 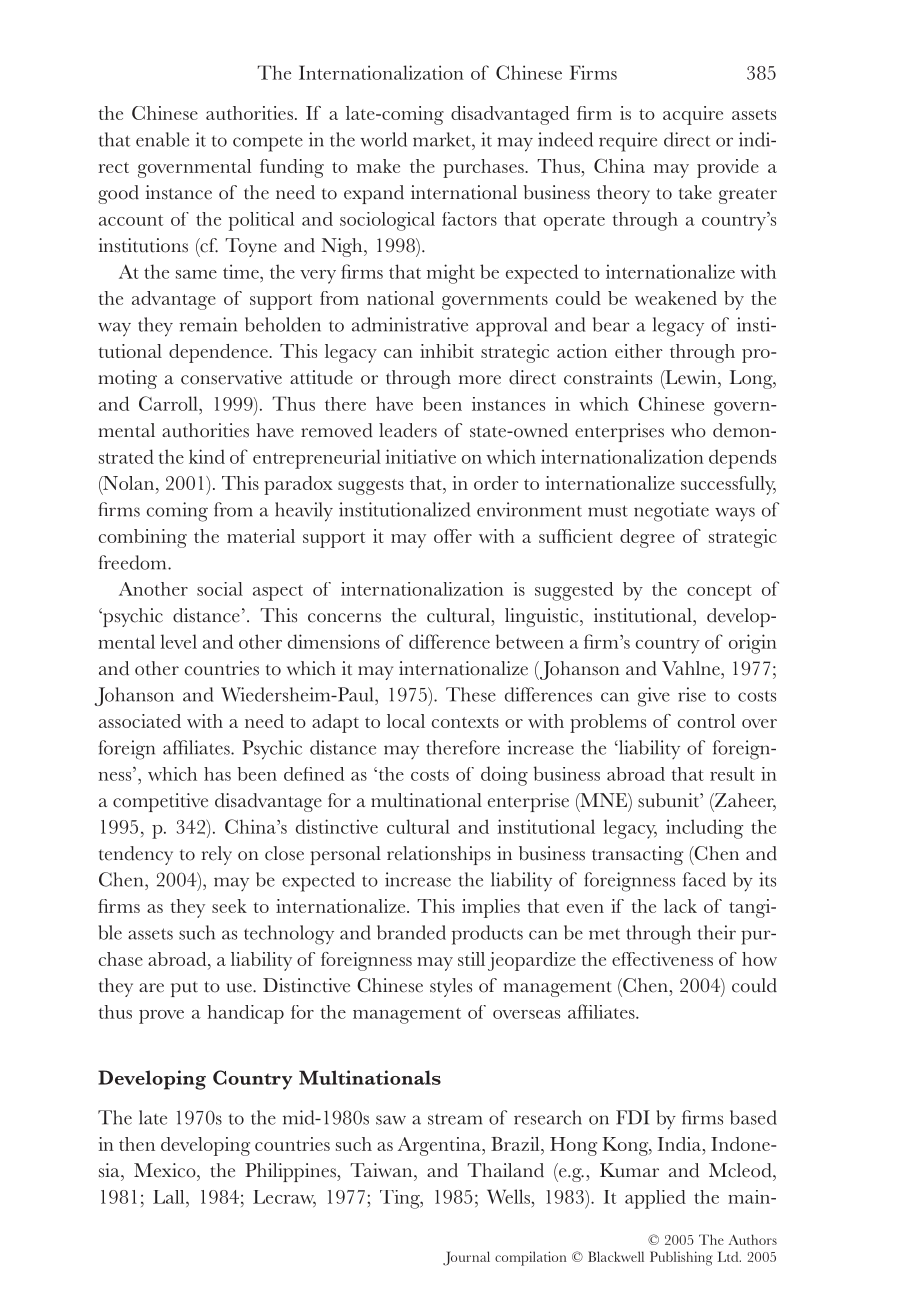 What do you see at coordinates (453, 536) in the page?
I see `offer` at bounding box center [453, 536].
